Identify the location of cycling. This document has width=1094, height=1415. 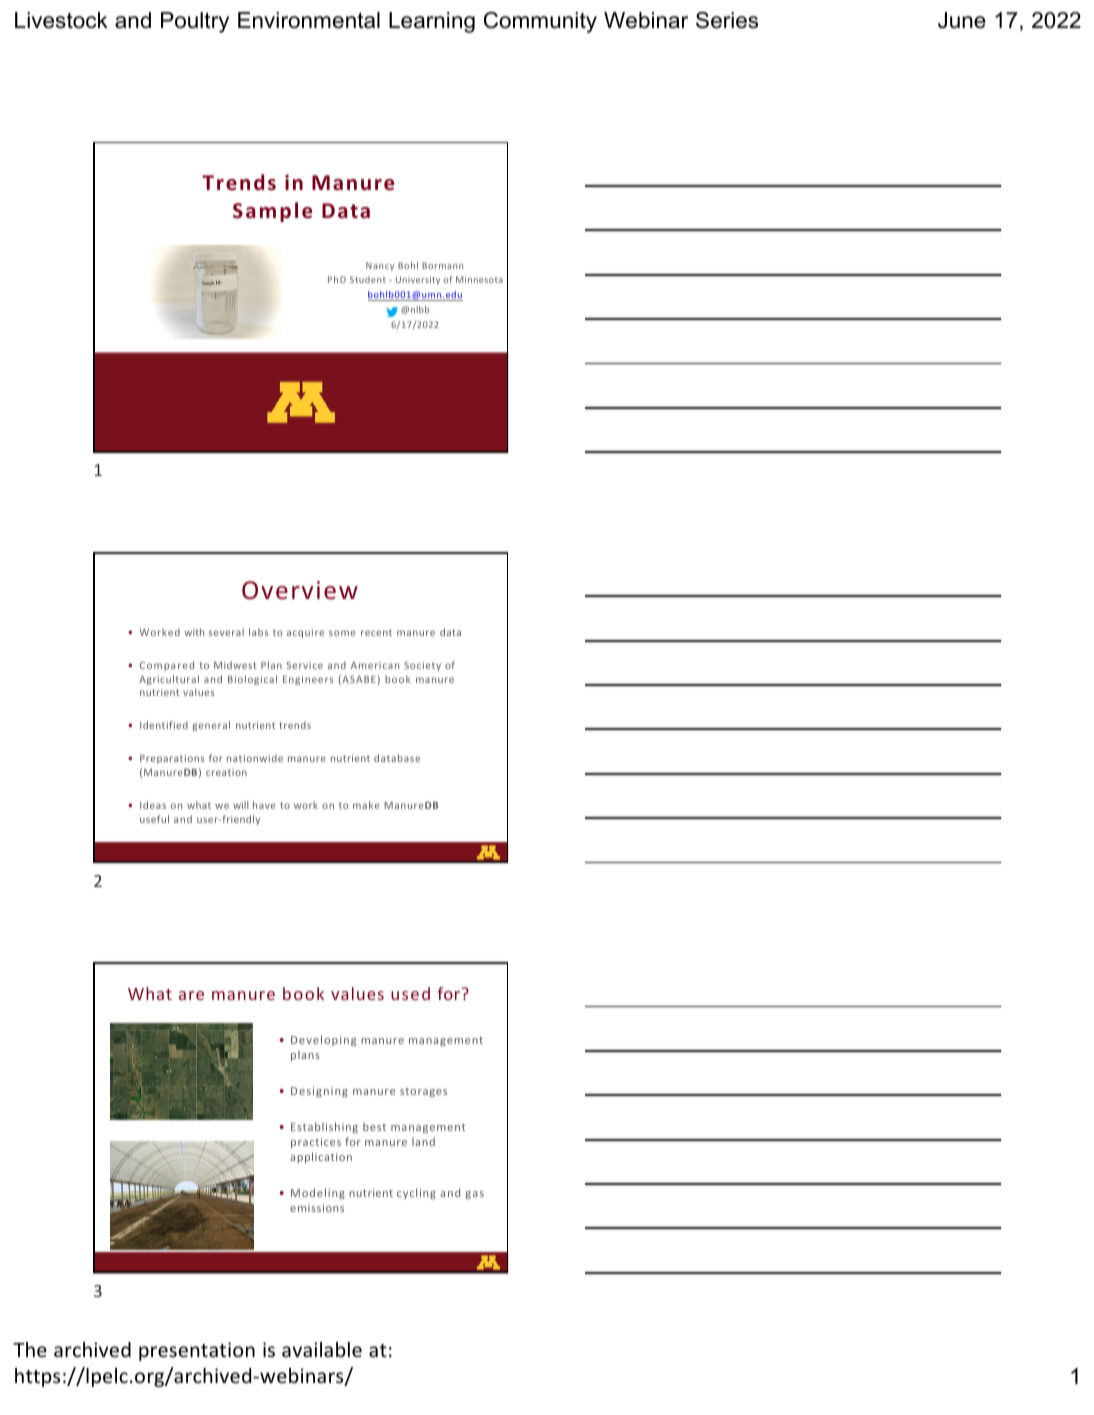
(416, 1193).
